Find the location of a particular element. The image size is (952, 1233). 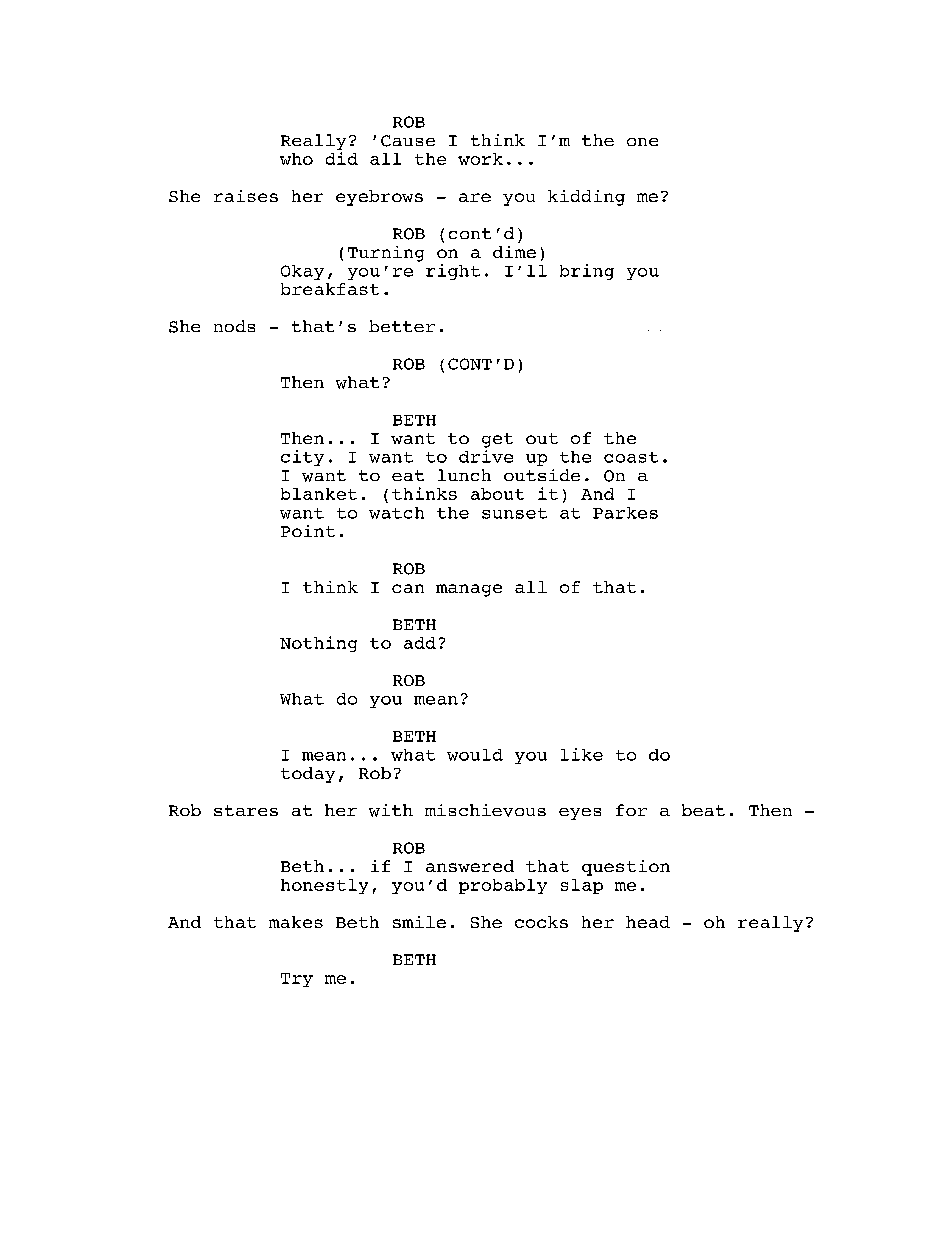

Nothing is located at coordinates (318, 644).
